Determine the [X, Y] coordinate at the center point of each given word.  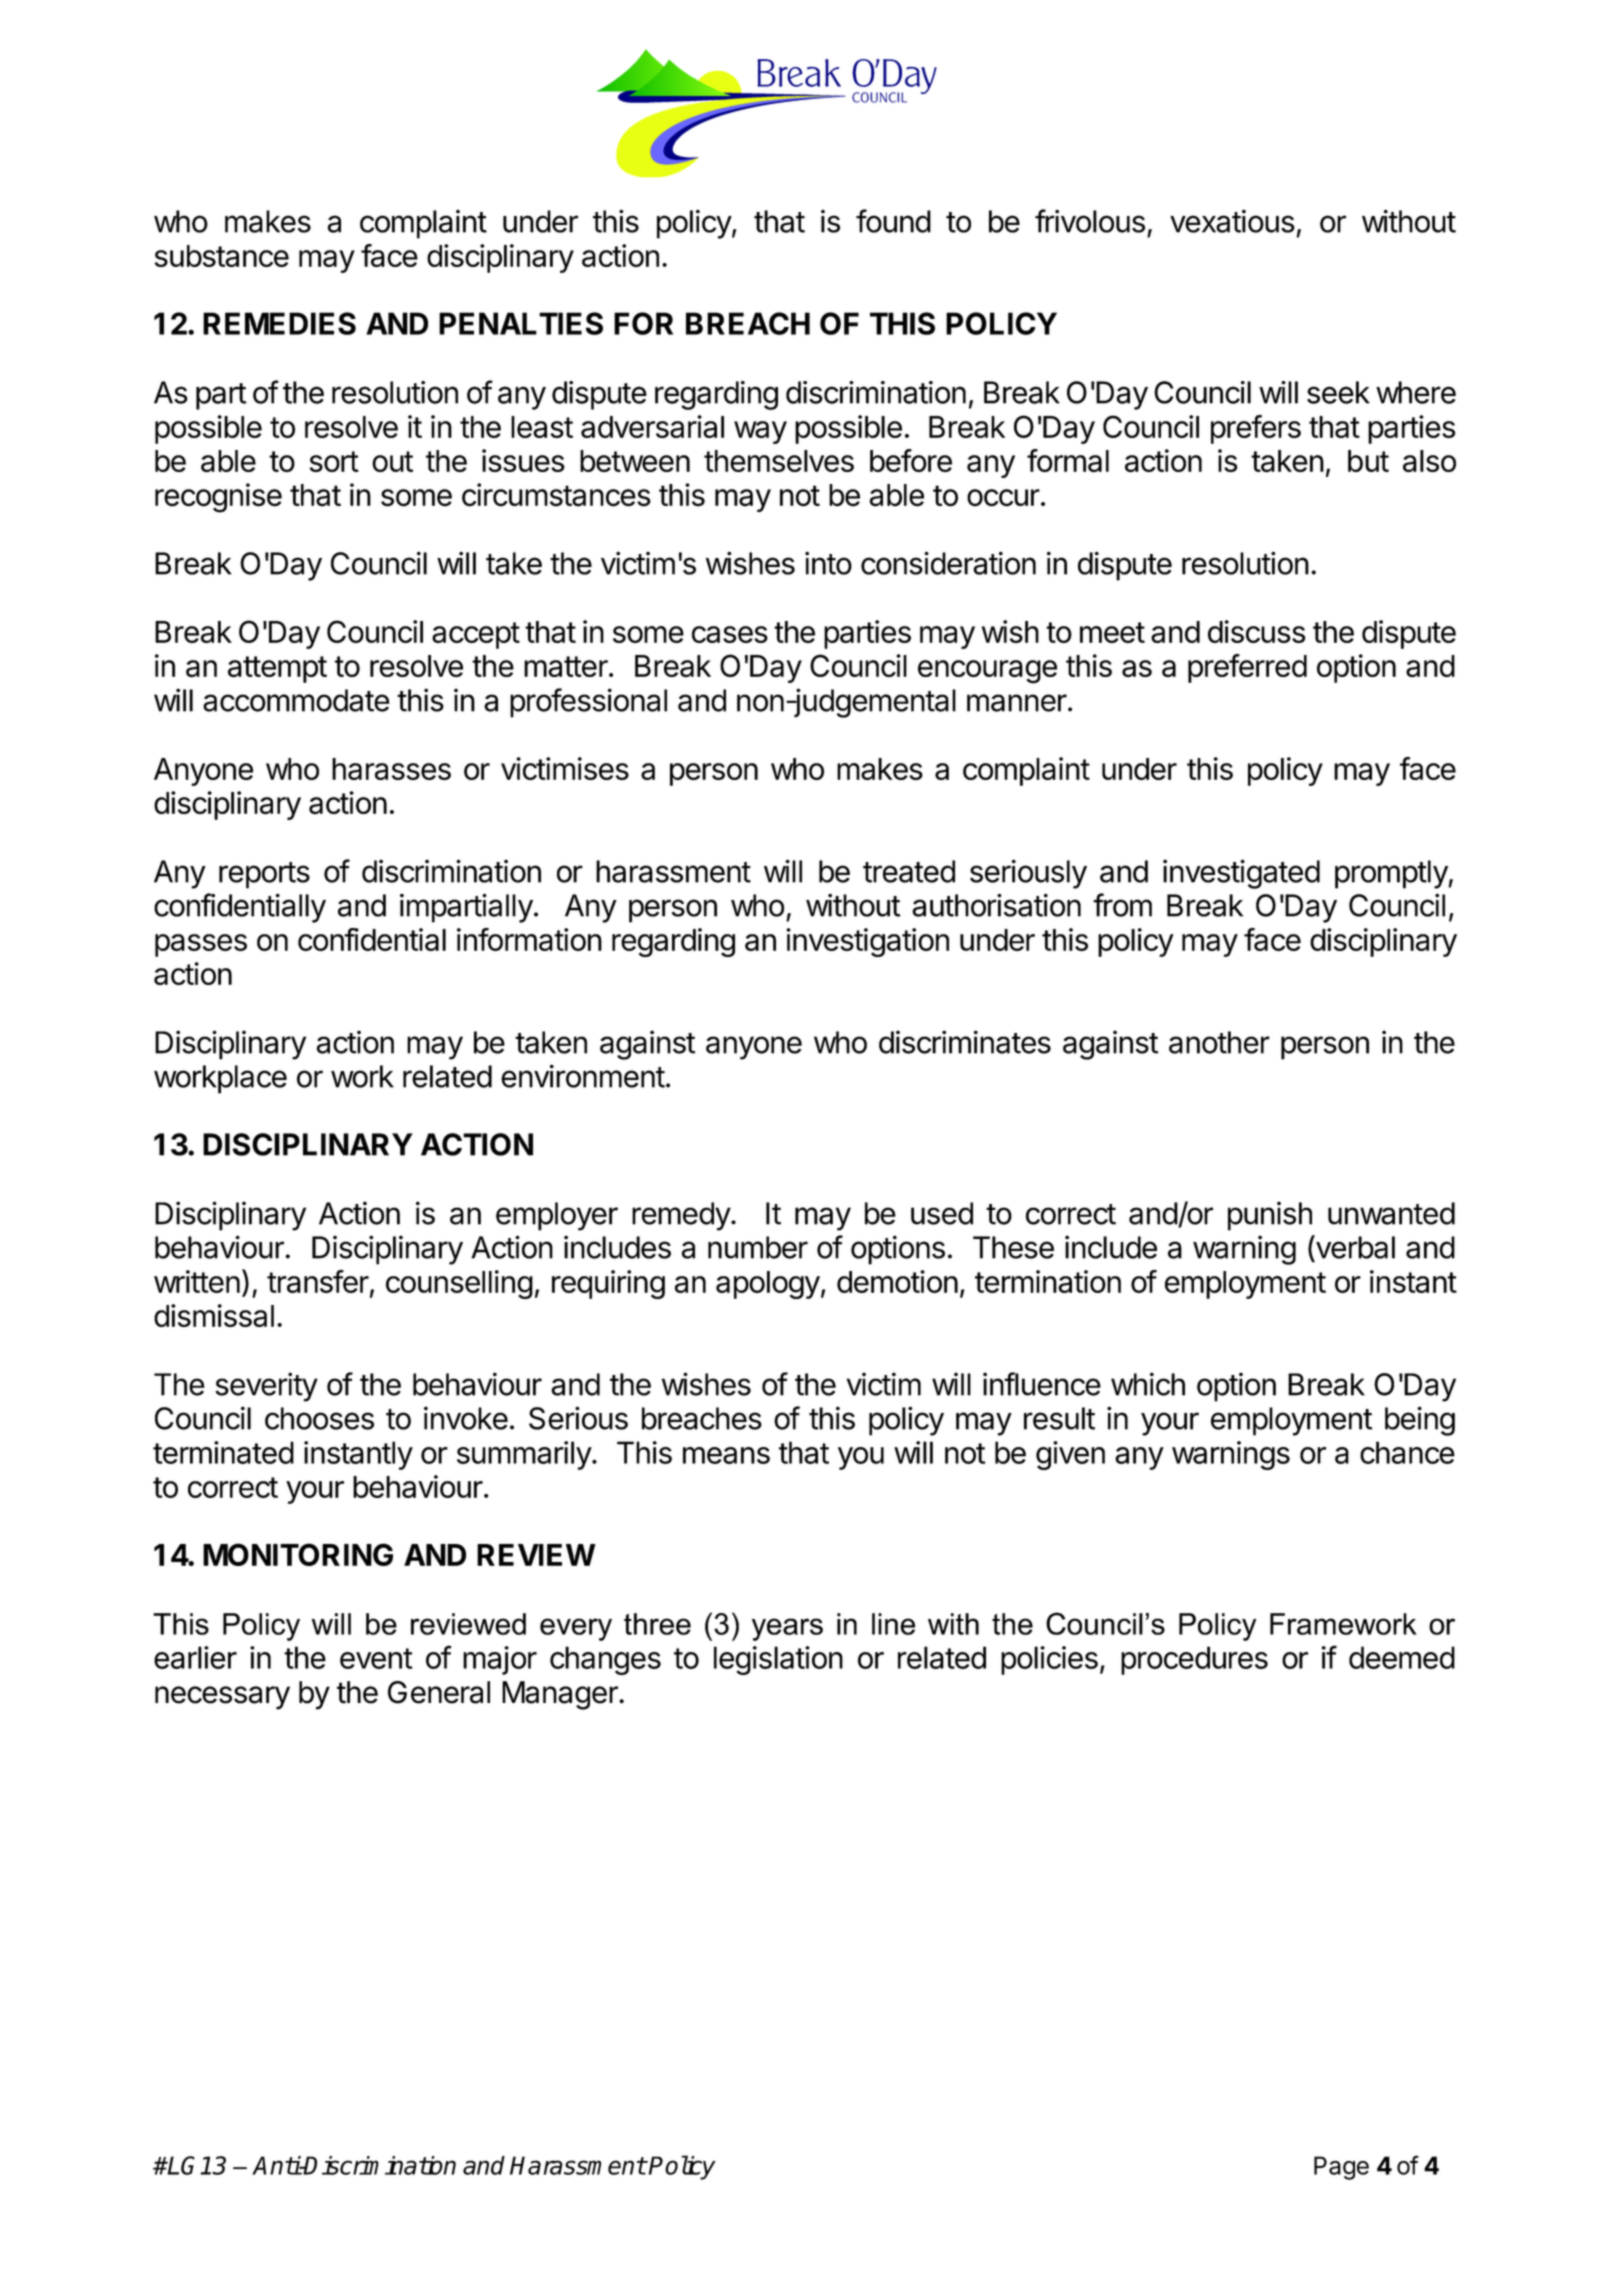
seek [1338, 392]
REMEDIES [279, 323]
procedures [1194, 1660]
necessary [222, 1698]
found [893, 221]
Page [1341, 2168]
